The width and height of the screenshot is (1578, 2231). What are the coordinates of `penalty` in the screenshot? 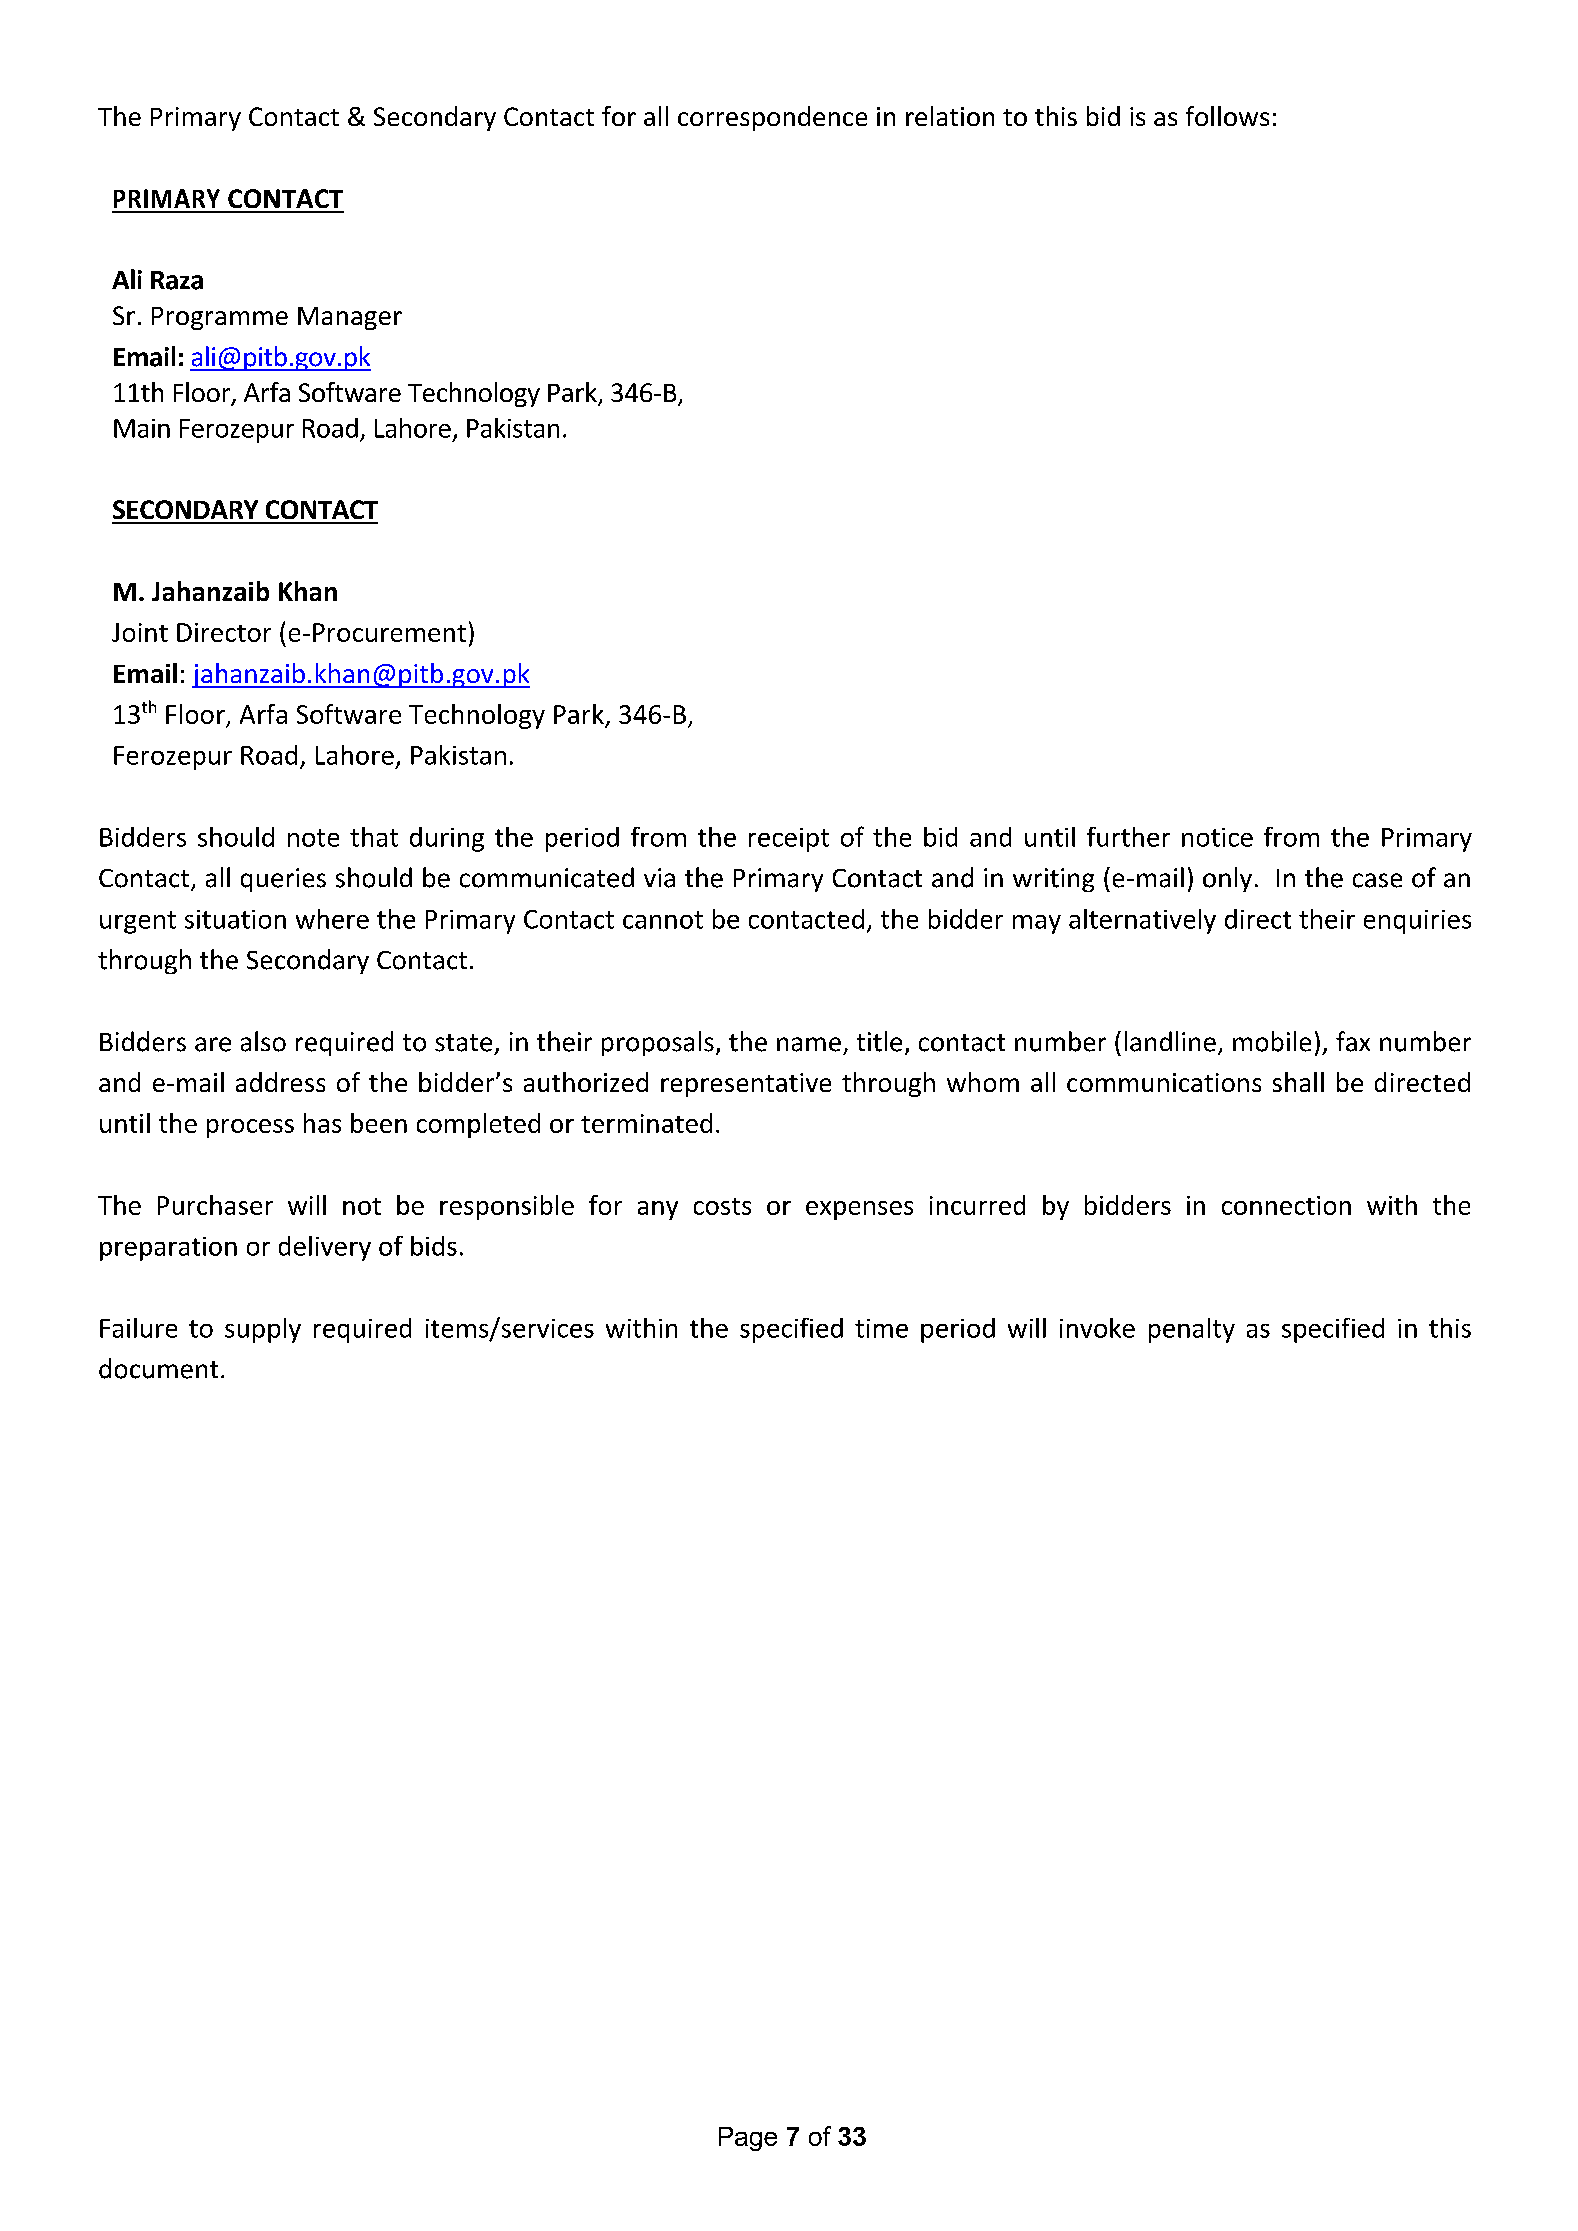 It's located at (1192, 1330).
